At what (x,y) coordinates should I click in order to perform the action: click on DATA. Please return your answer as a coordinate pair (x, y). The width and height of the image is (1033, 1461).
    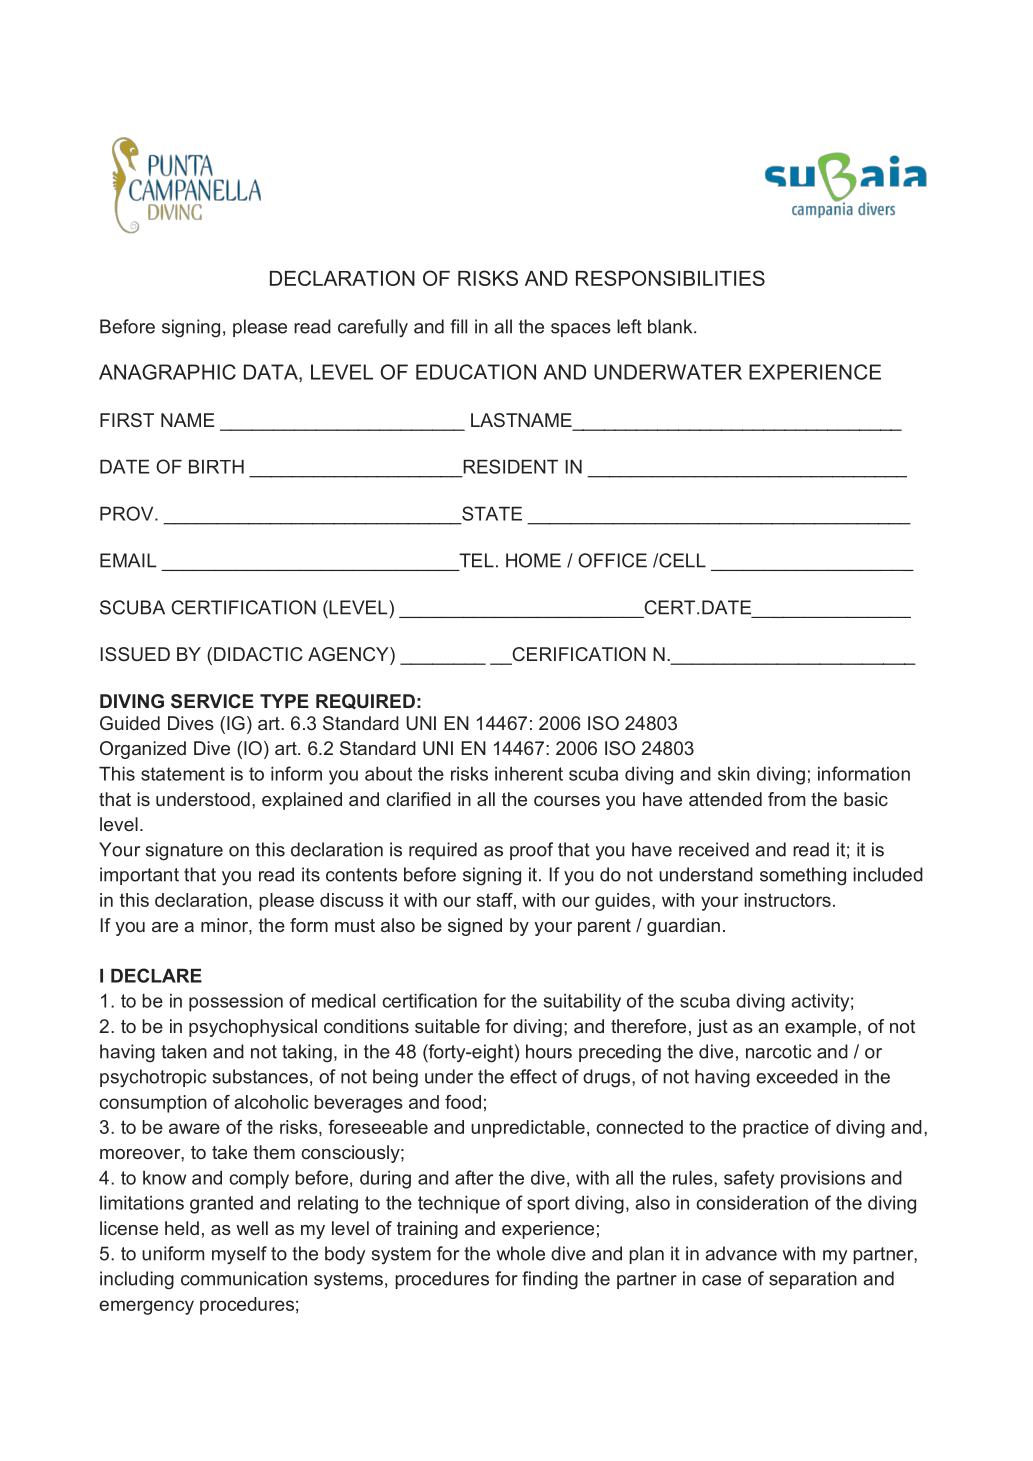
    Looking at the image, I should click on (272, 373).
